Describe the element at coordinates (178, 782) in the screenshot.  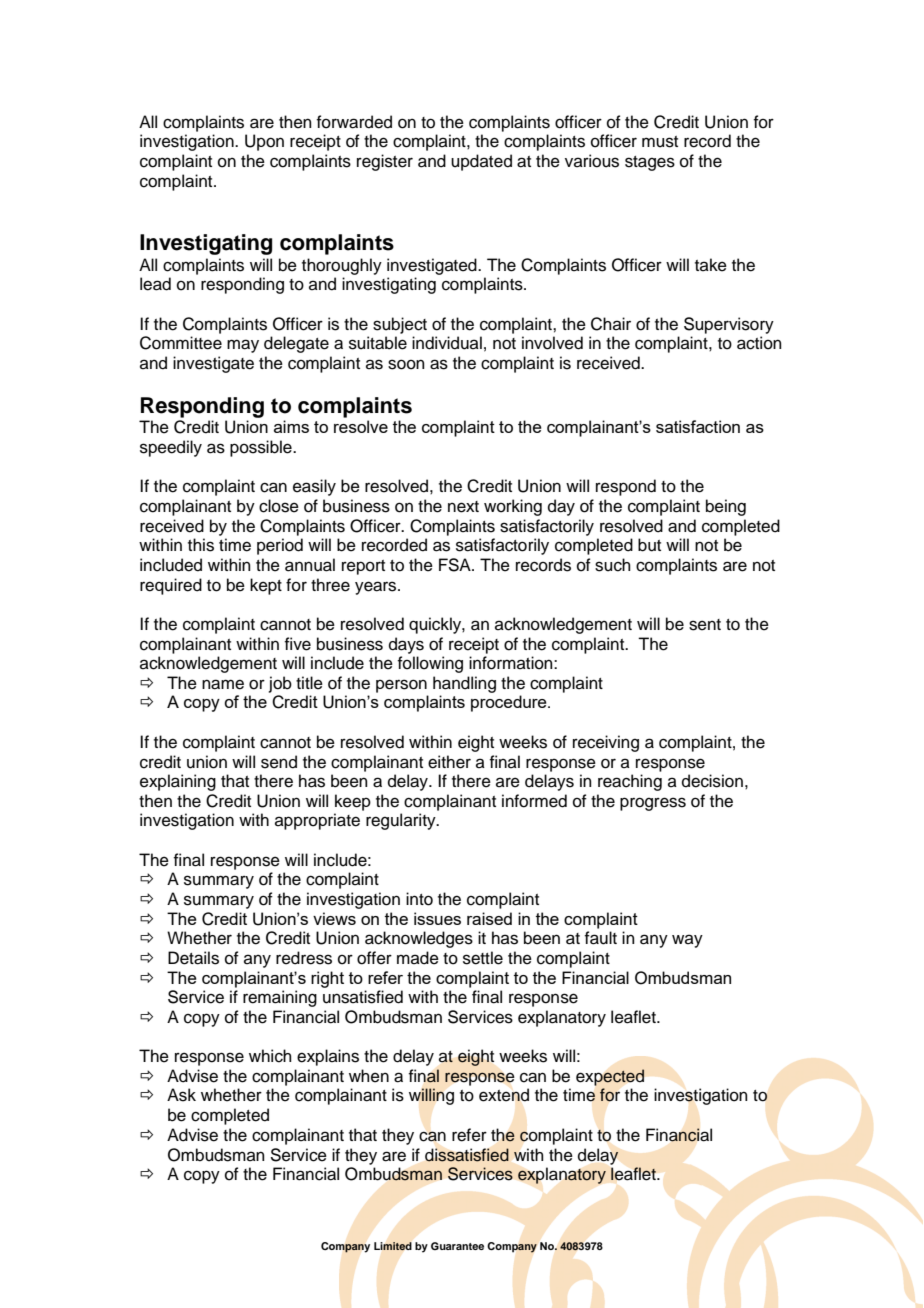
I see `explaining` at that location.
